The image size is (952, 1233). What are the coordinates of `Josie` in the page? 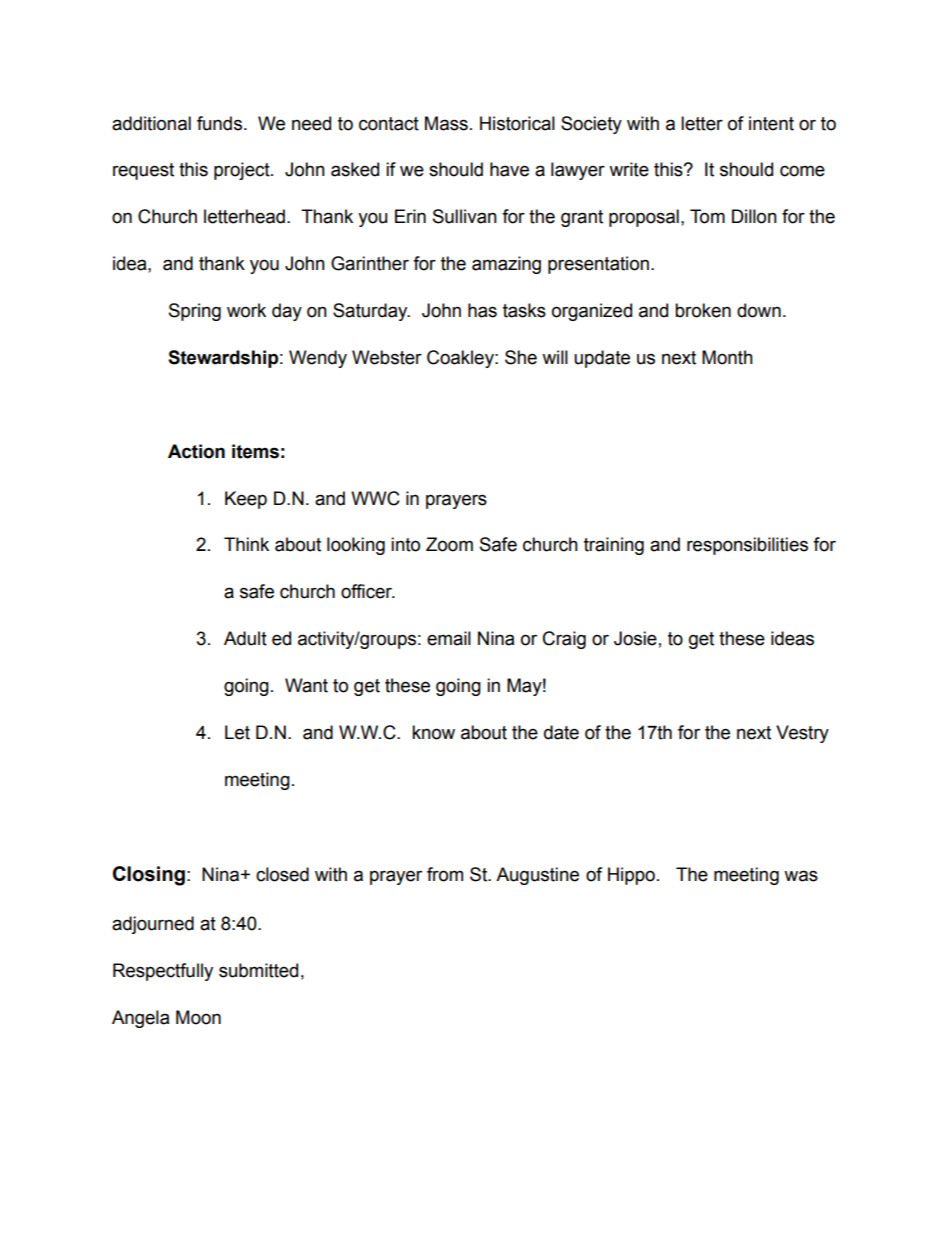 It's located at (635, 638).
